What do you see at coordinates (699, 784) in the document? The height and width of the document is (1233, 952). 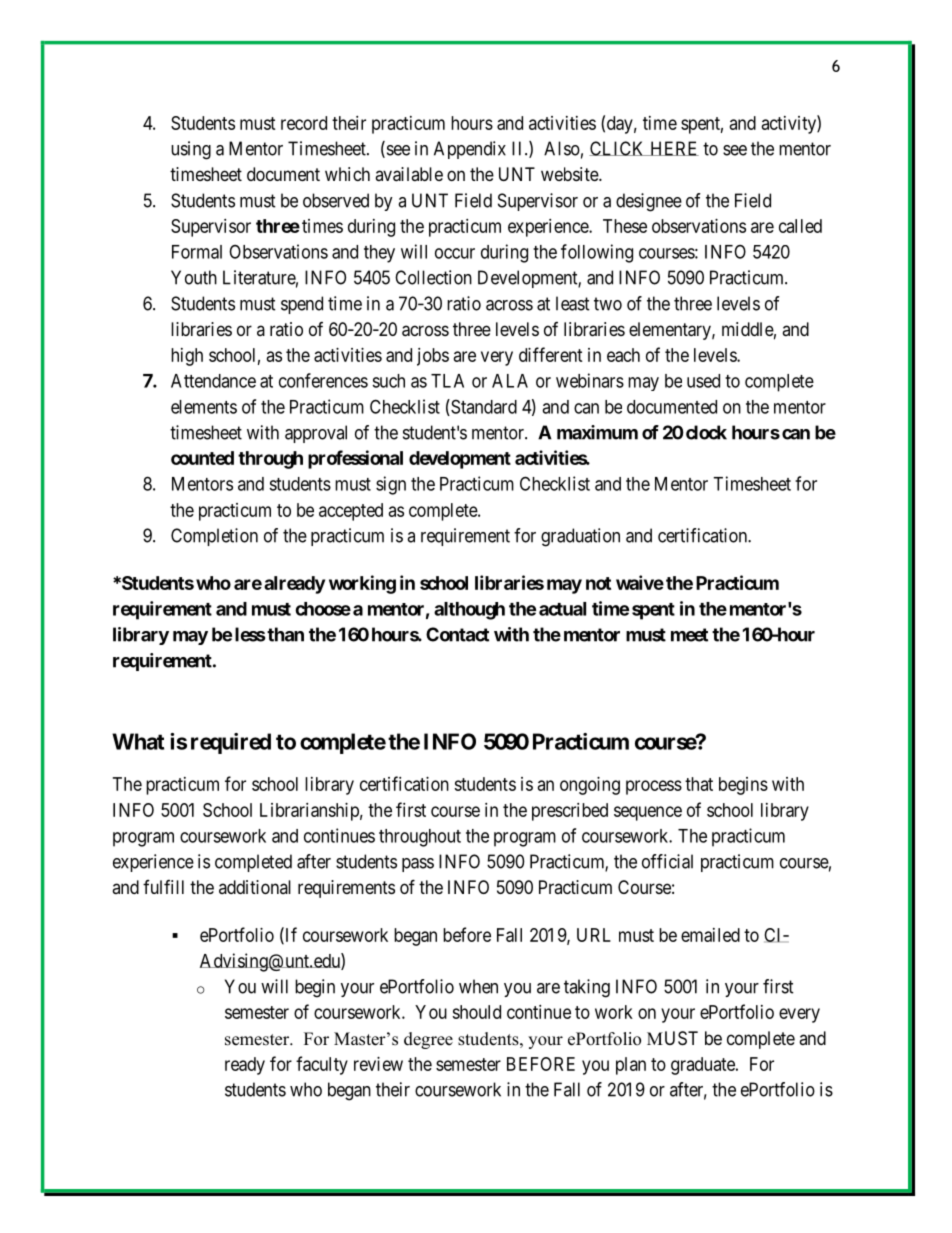 I see `that` at bounding box center [699, 784].
